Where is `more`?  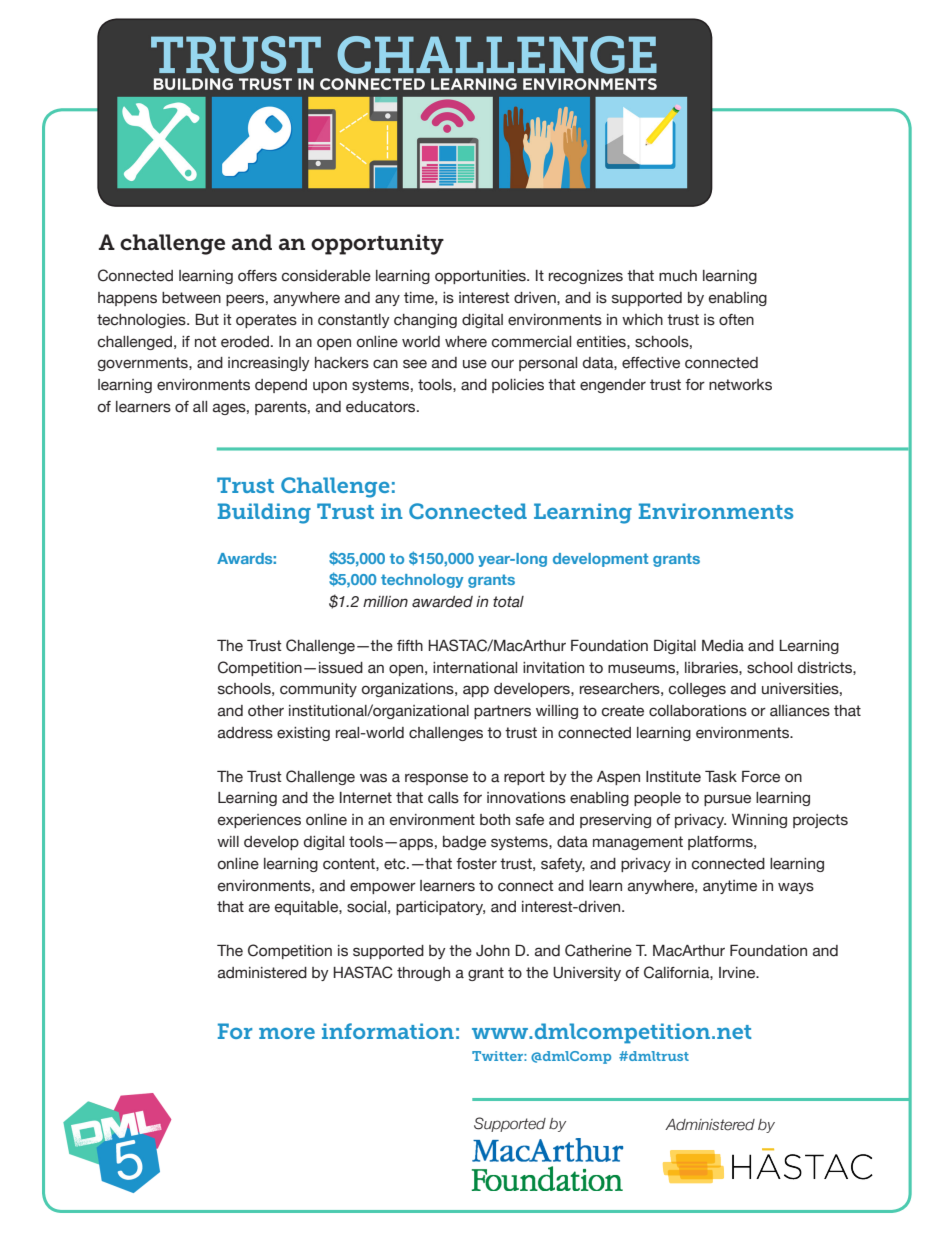 more is located at coordinates (287, 1033).
